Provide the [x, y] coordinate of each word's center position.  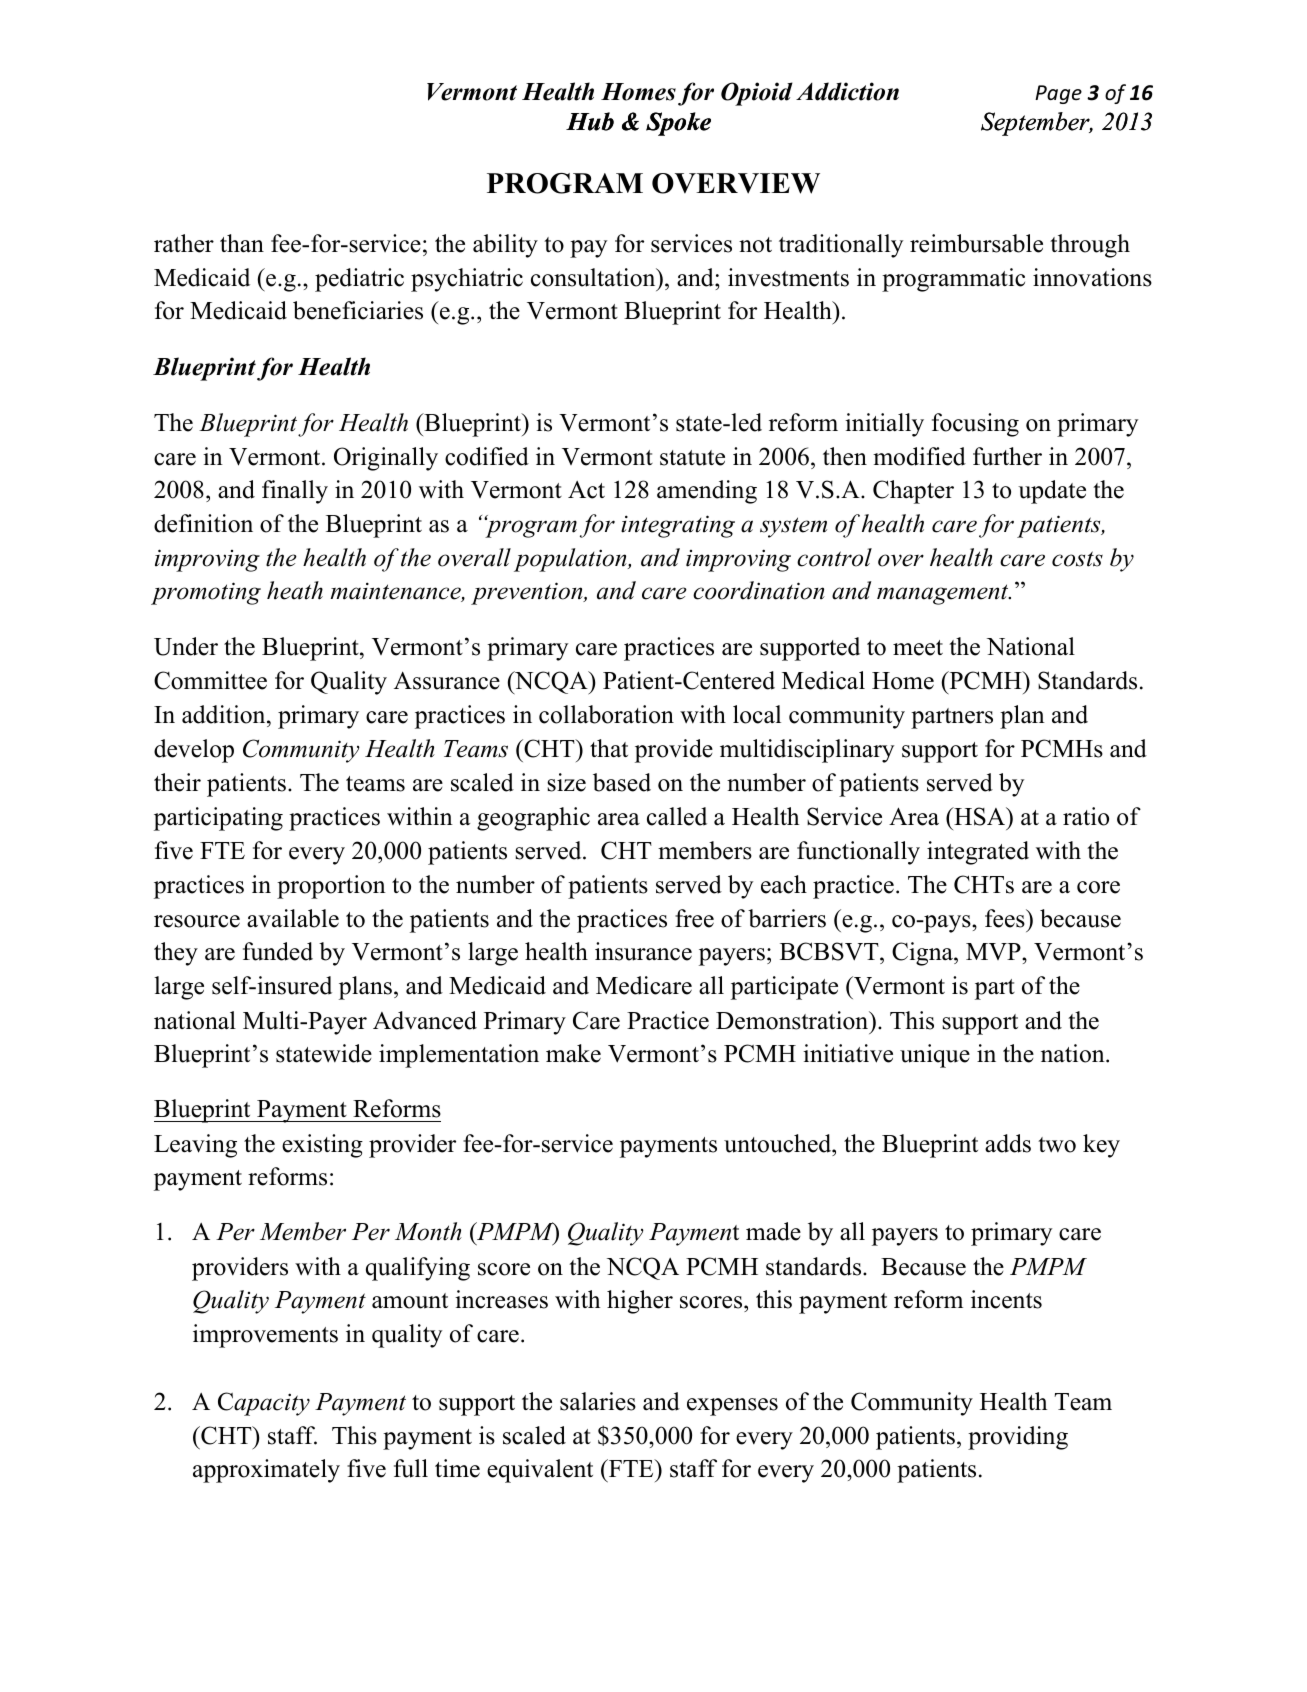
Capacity [264, 1404]
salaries [598, 1401]
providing [1018, 1438]
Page [1058, 94]
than [242, 243]
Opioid [757, 94]
